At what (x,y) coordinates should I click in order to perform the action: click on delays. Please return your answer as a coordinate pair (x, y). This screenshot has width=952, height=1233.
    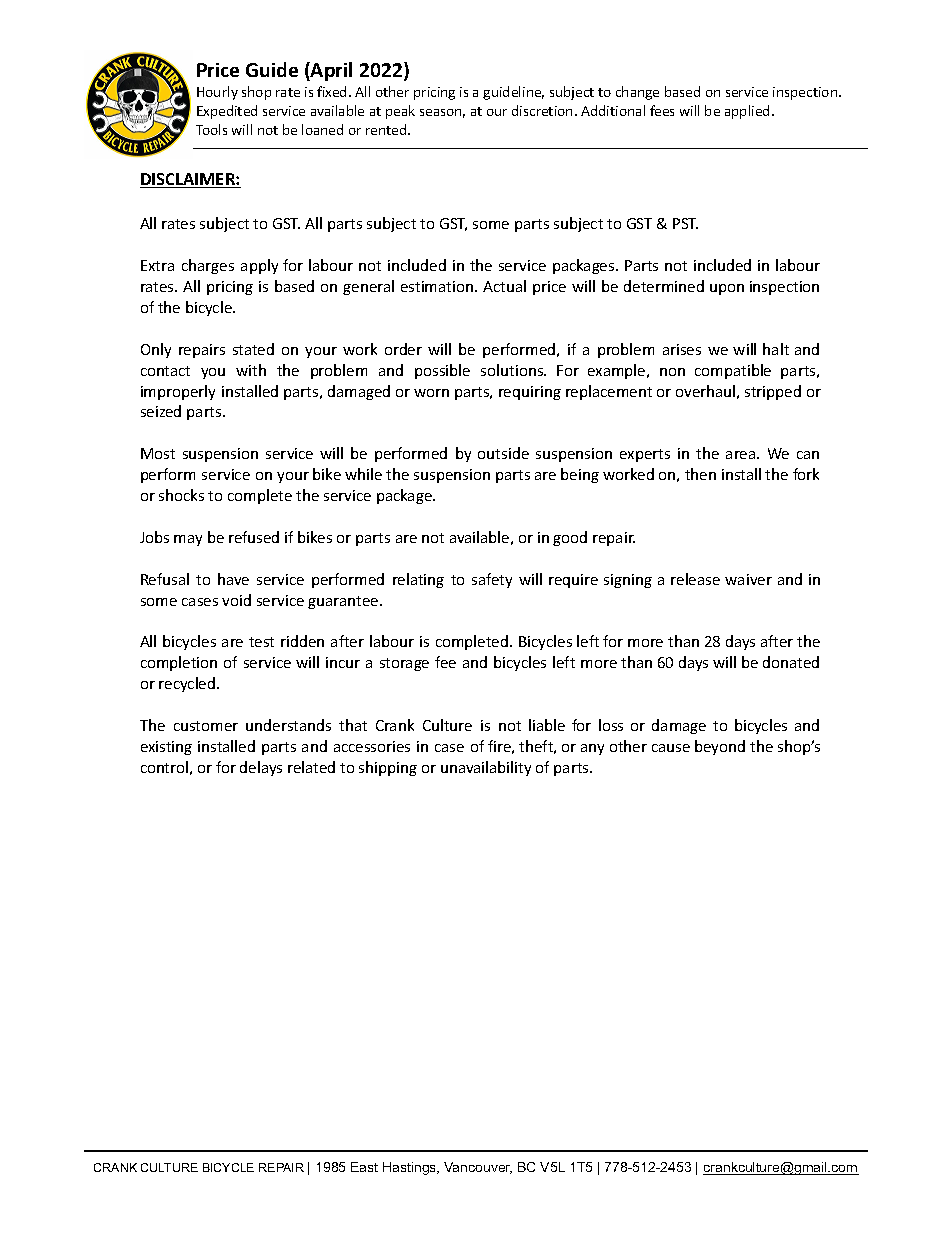
    Looking at the image, I should click on (261, 768).
